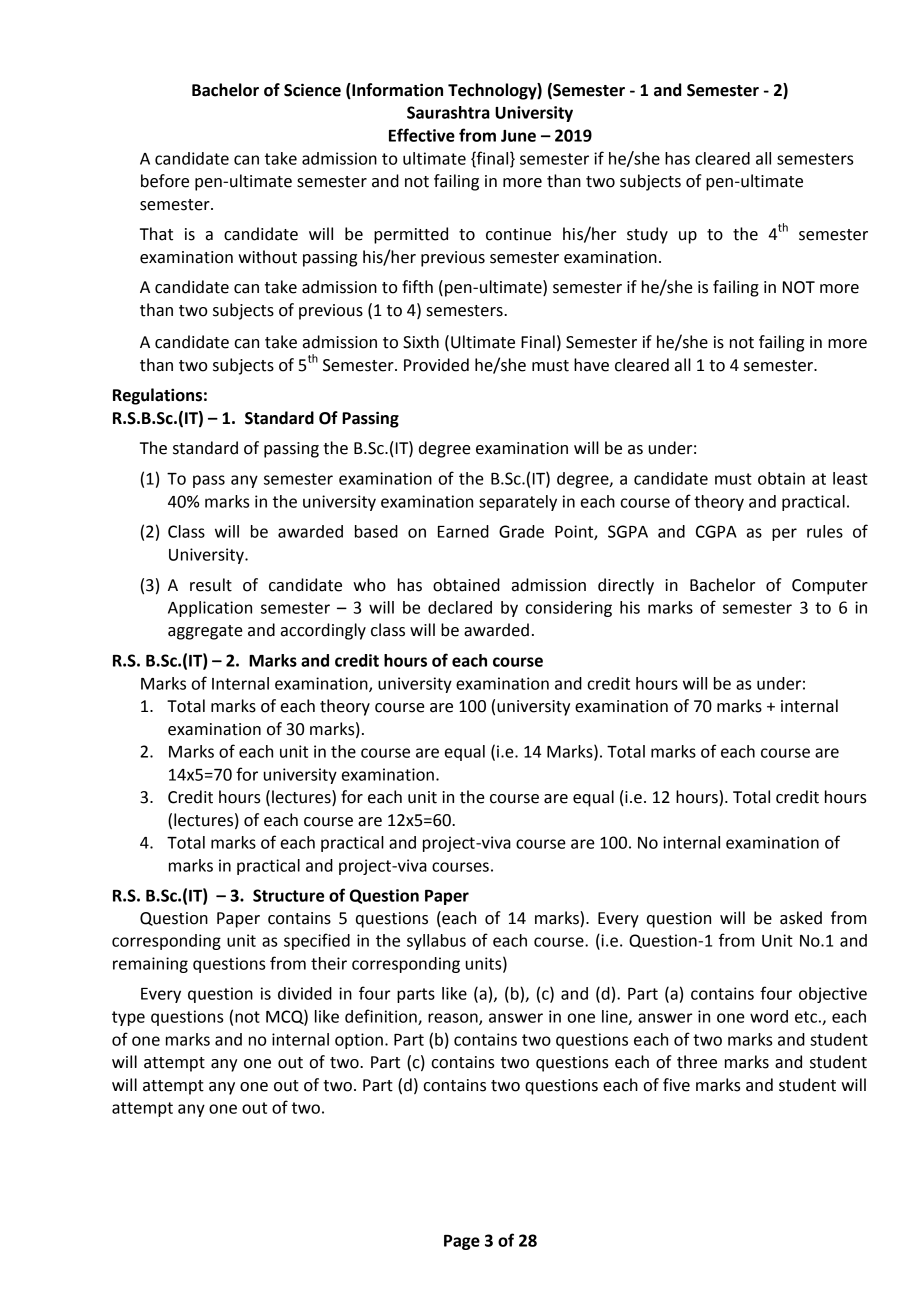 The image size is (924, 1307). I want to click on study, so click(647, 235).
